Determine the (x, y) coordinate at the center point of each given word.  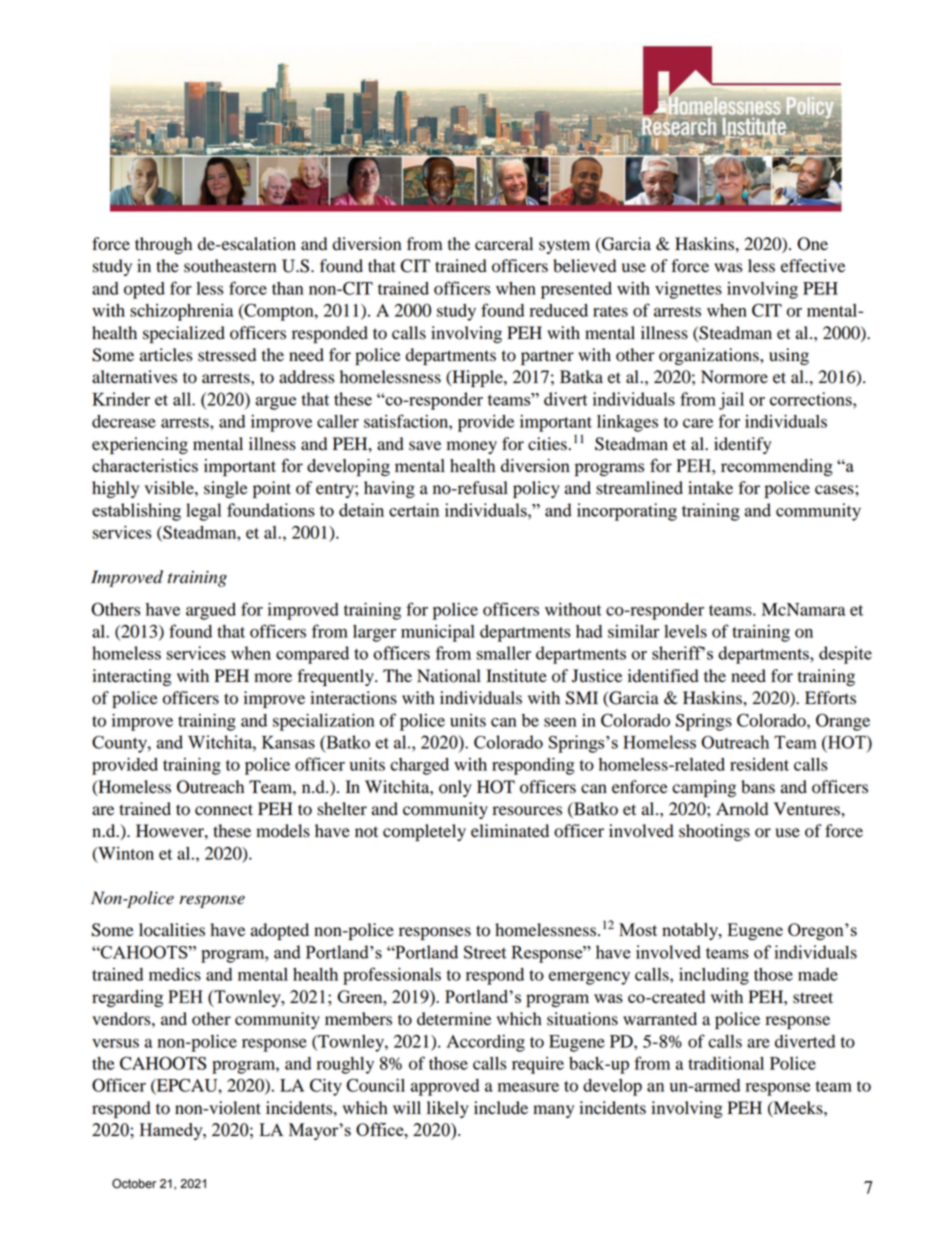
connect (224, 810)
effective (813, 266)
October (134, 1183)
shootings (714, 832)
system (564, 246)
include (501, 1108)
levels (685, 631)
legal (203, 512)
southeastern (230, 266)
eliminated (510, 831)
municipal (438, 633)
